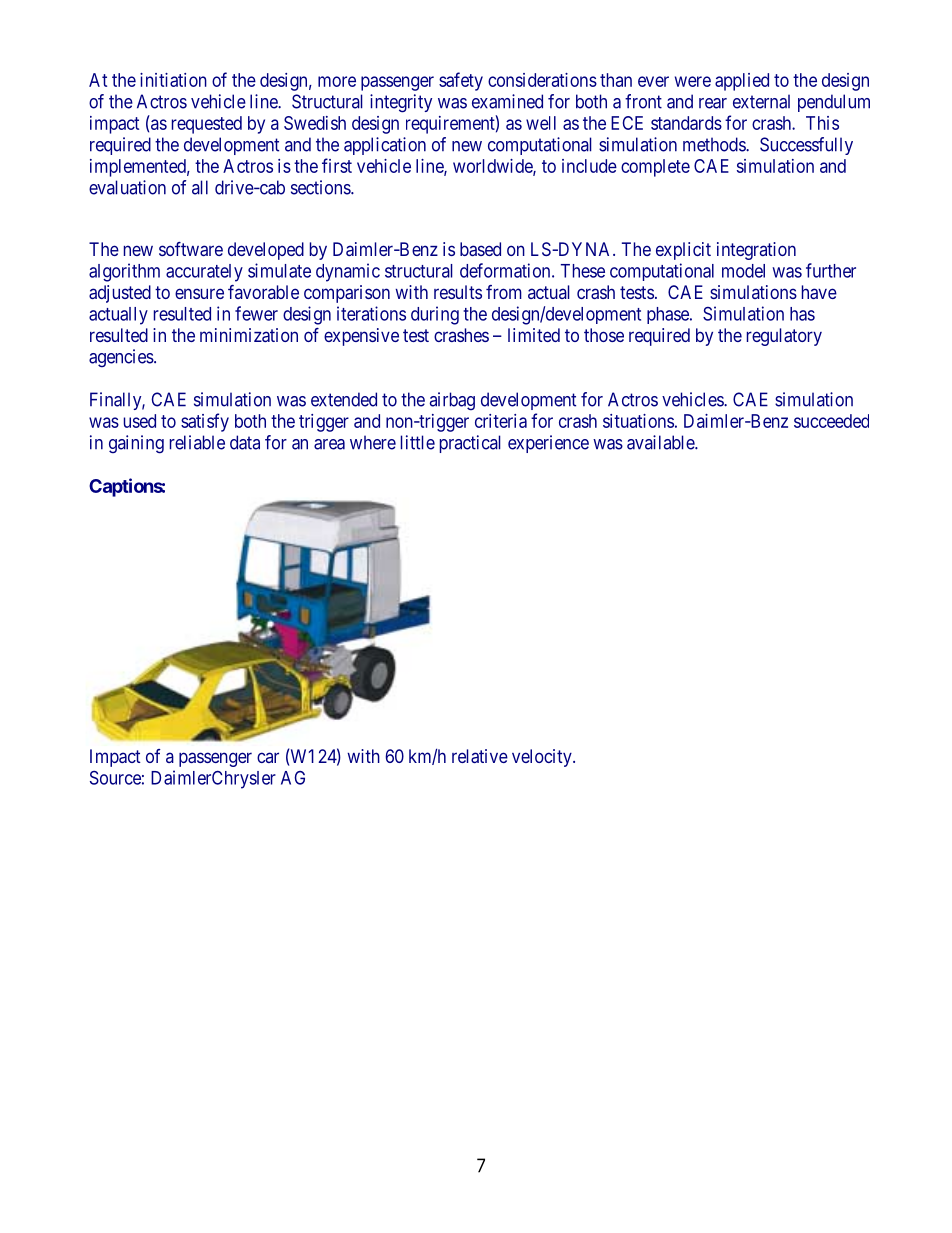 The width and height of the screenshot is (952, 1233). I want to click on regulatory, so click(784, 337).
